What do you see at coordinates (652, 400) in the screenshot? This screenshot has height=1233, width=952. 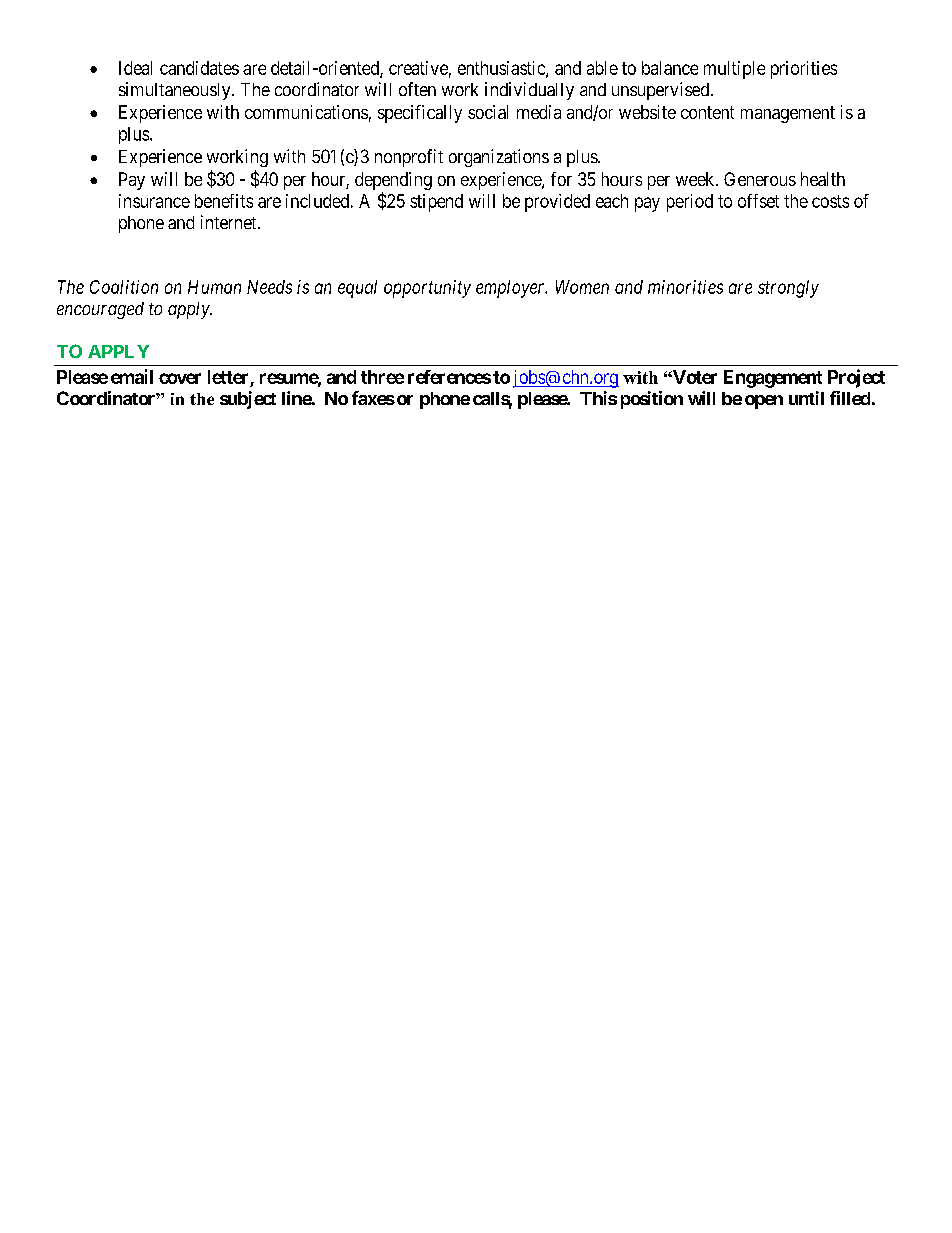 I see `position` at bounding box center [652, 400].
